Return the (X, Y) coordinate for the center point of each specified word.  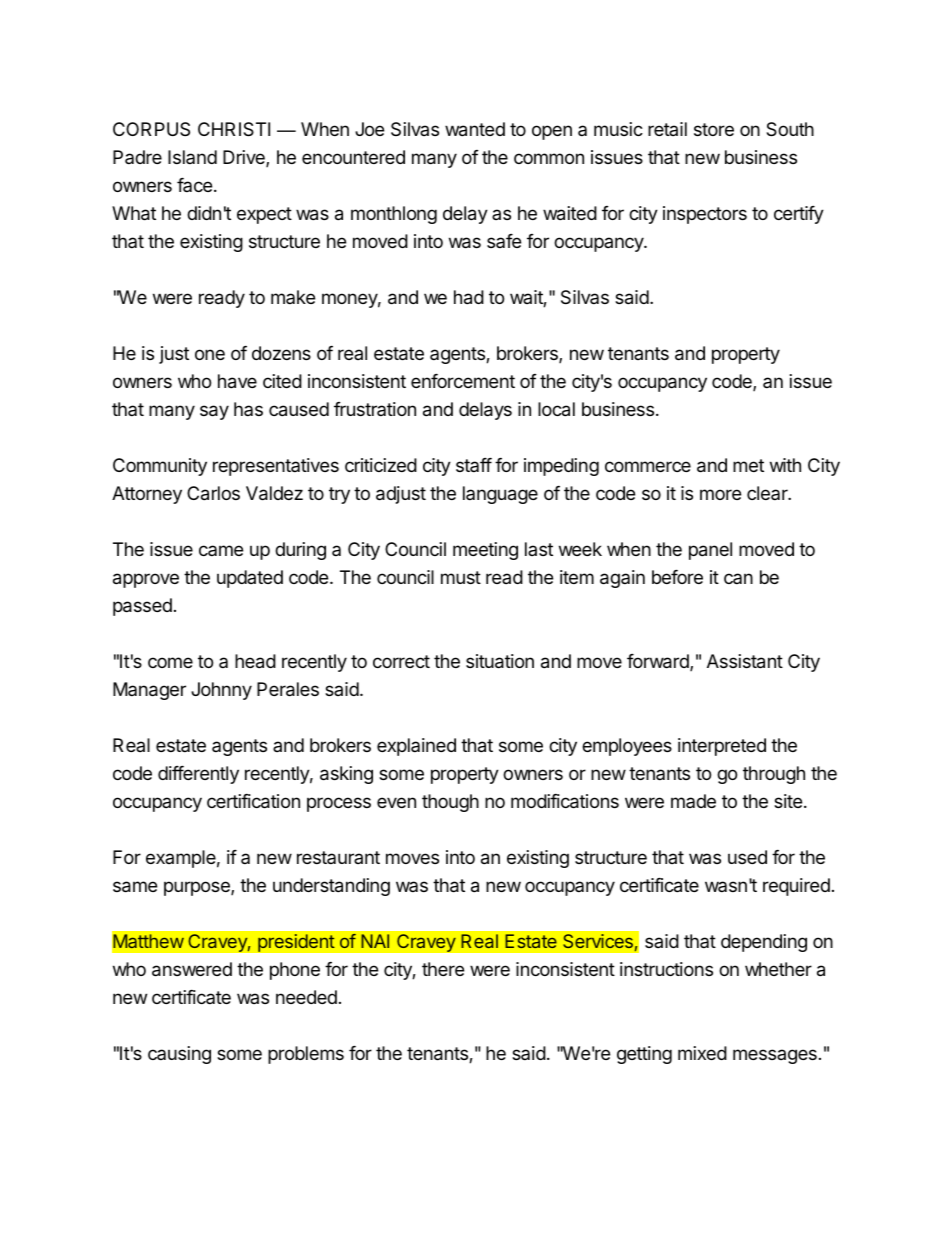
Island (192, 157)
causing (179, 1055)
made (693, 801)
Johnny (221, 691)
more (720, 494)
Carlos (213, 493)
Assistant (745, 661)
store (714, 129)
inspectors (705, 215)
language (500, 495)
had (469, 297)
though (450, 803)
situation (500, 661)
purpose (198, 888)
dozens (281, 353)
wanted (475, 129)
